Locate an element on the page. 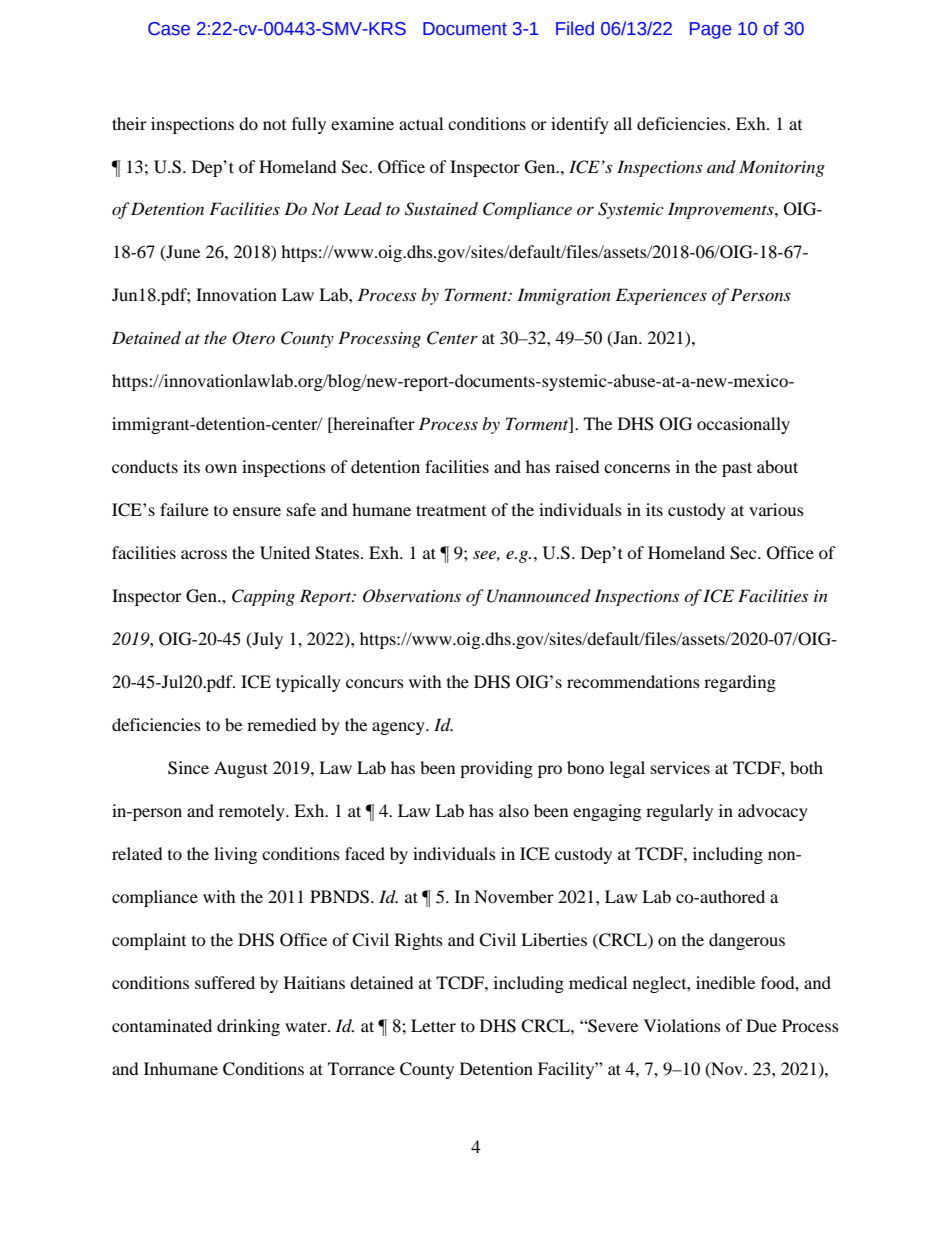 The height and width of the page is (1233, 952). Page is located at coordinates (710, 30).
